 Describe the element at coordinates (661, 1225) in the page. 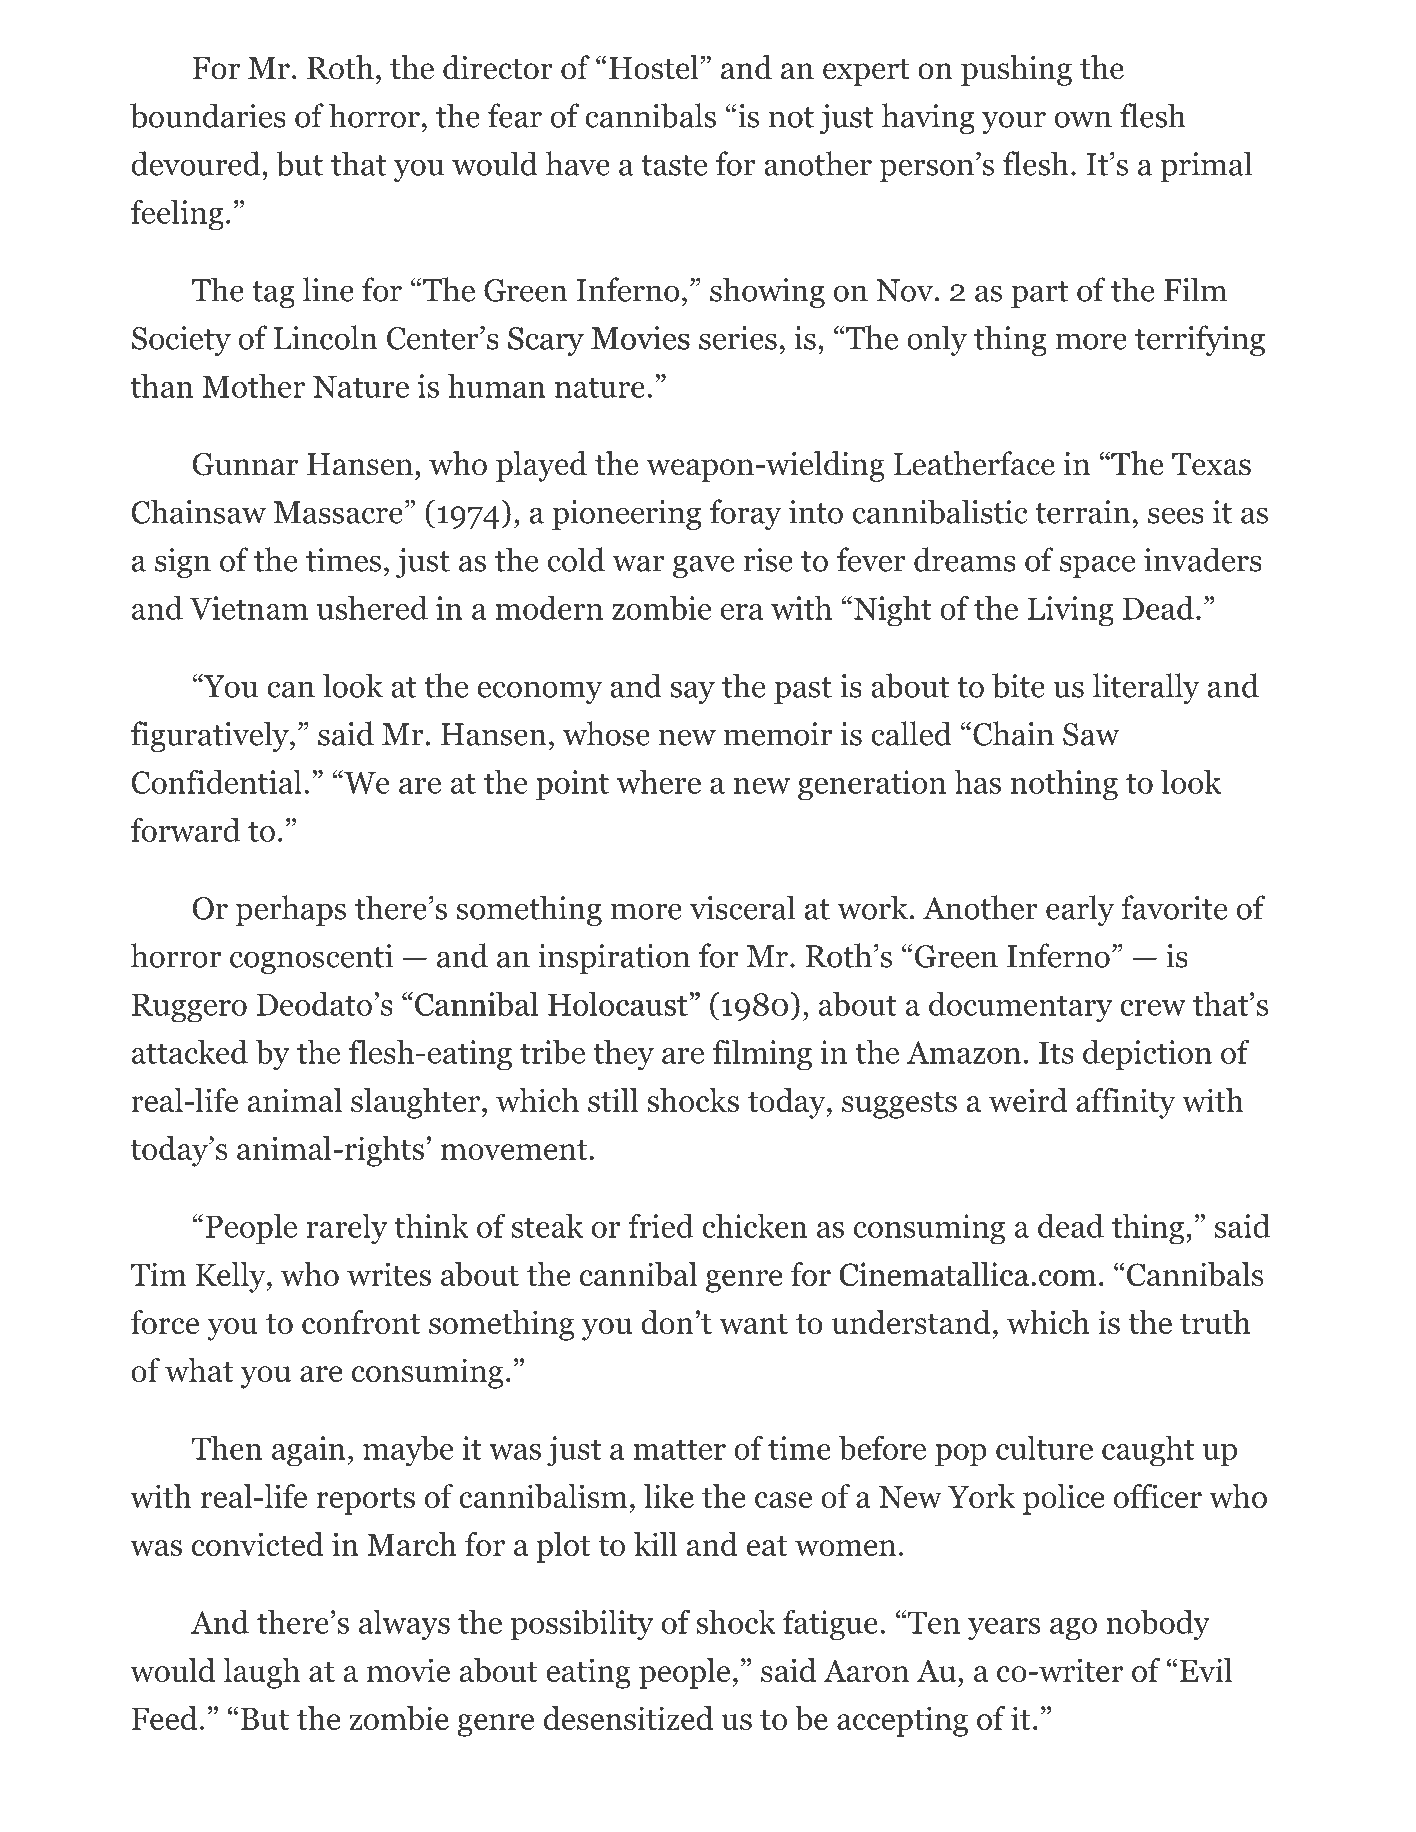

I see `fried` at that location.
